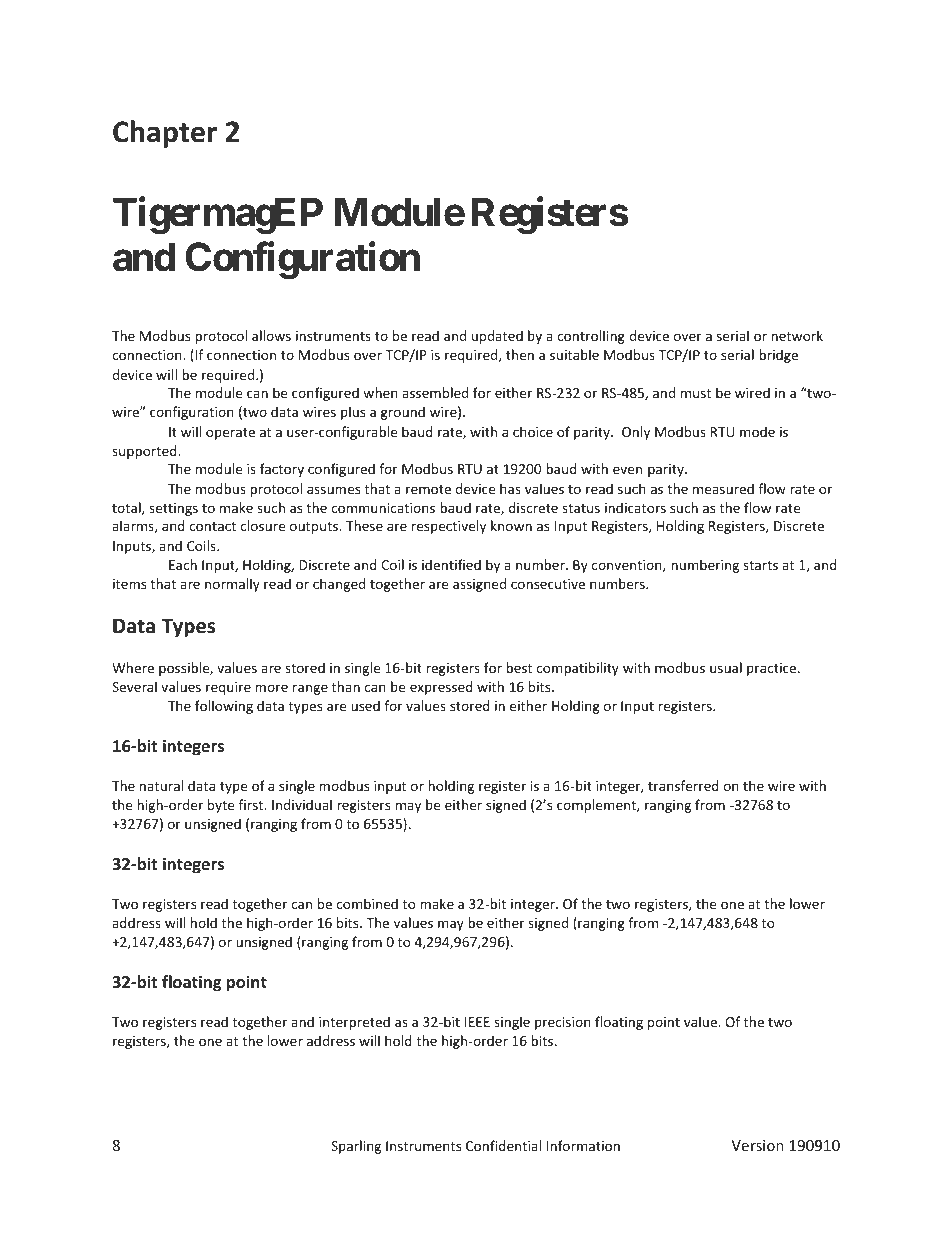  What do you see at coordinates (497, 337) in the image?
I see `updated` at bounding box center [497, 337].
